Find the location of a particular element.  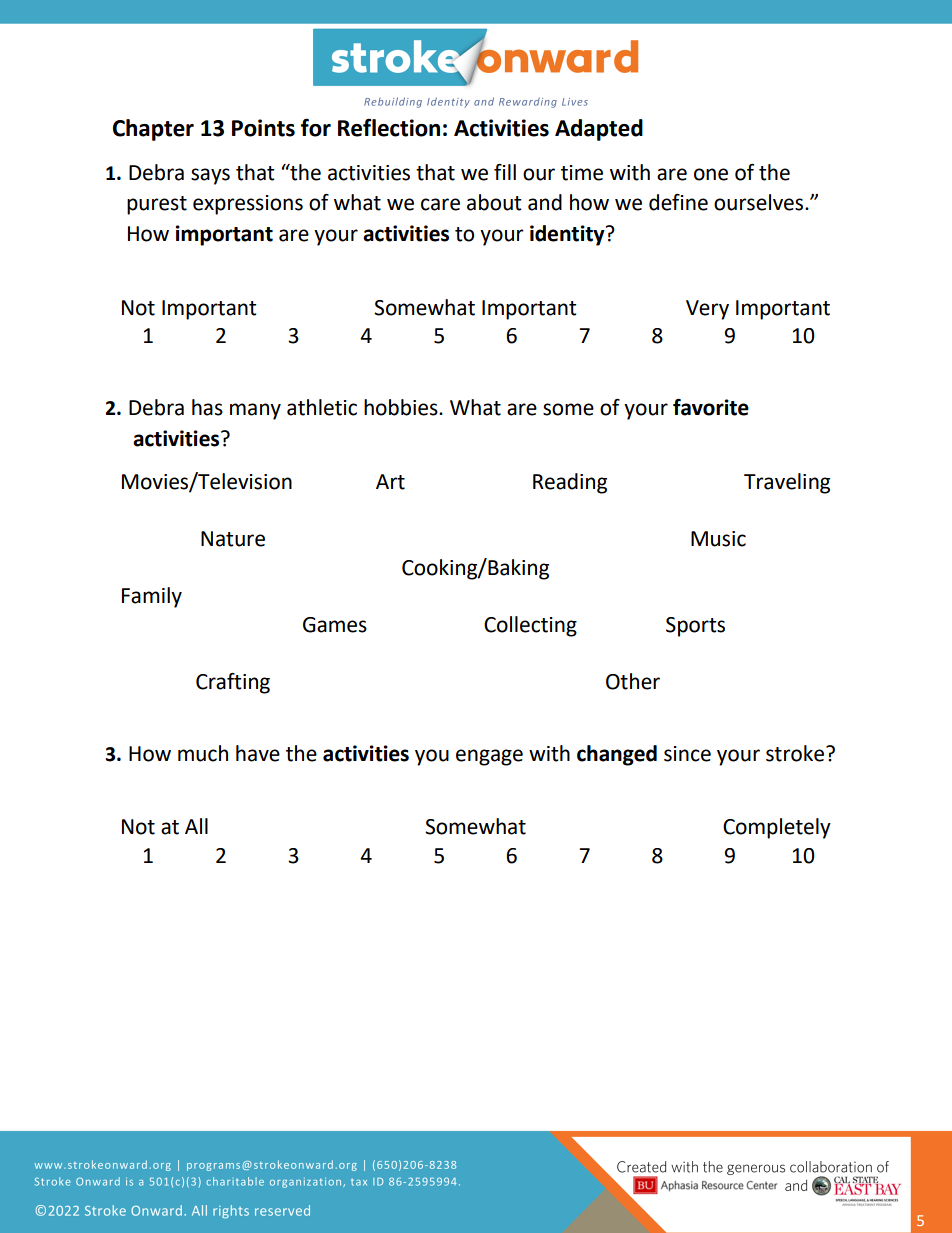

Traveling is located at coordinates (787, 483).
